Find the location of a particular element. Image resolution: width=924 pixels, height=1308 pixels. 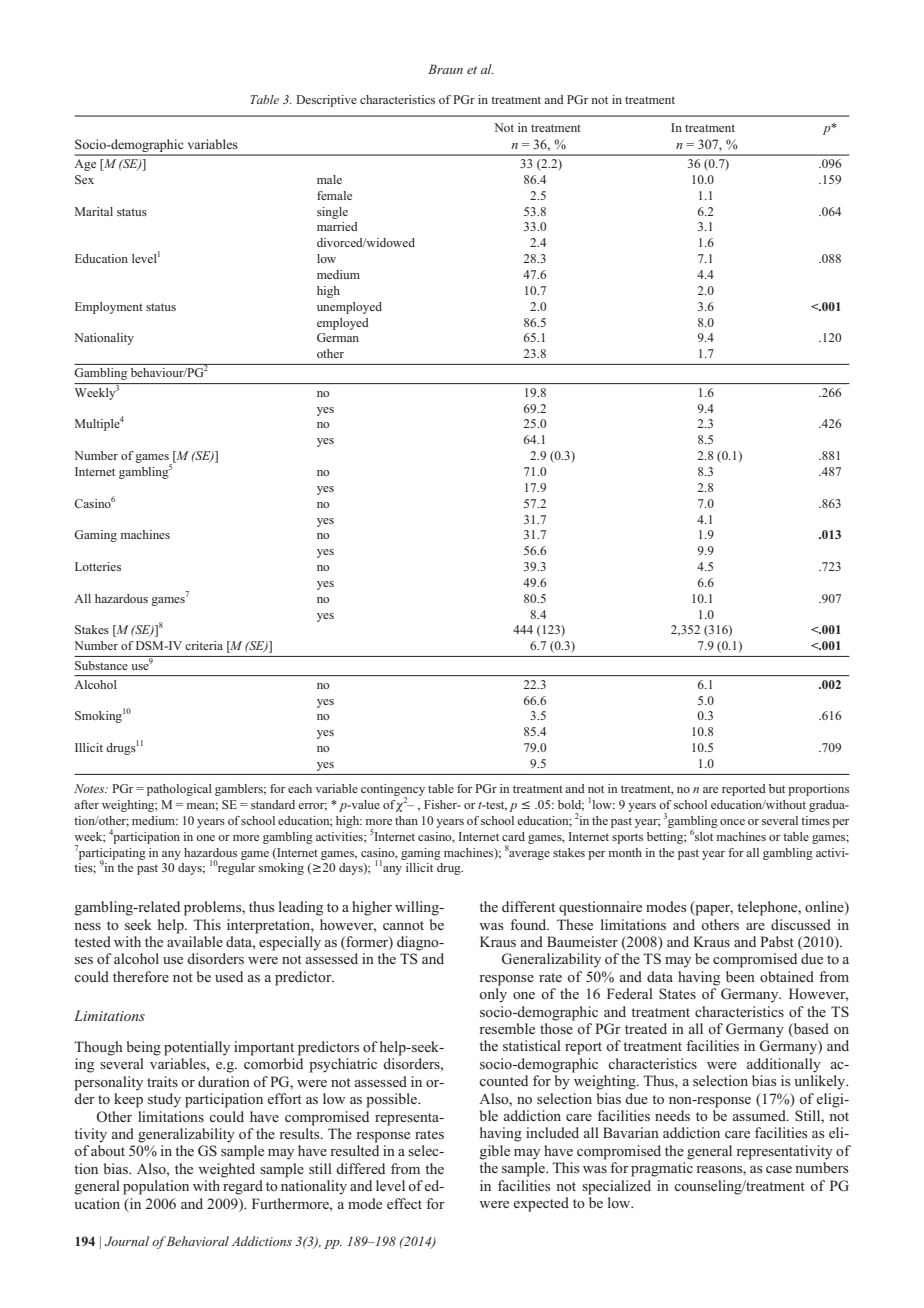

Employment is located at coordinates (109, 308).
